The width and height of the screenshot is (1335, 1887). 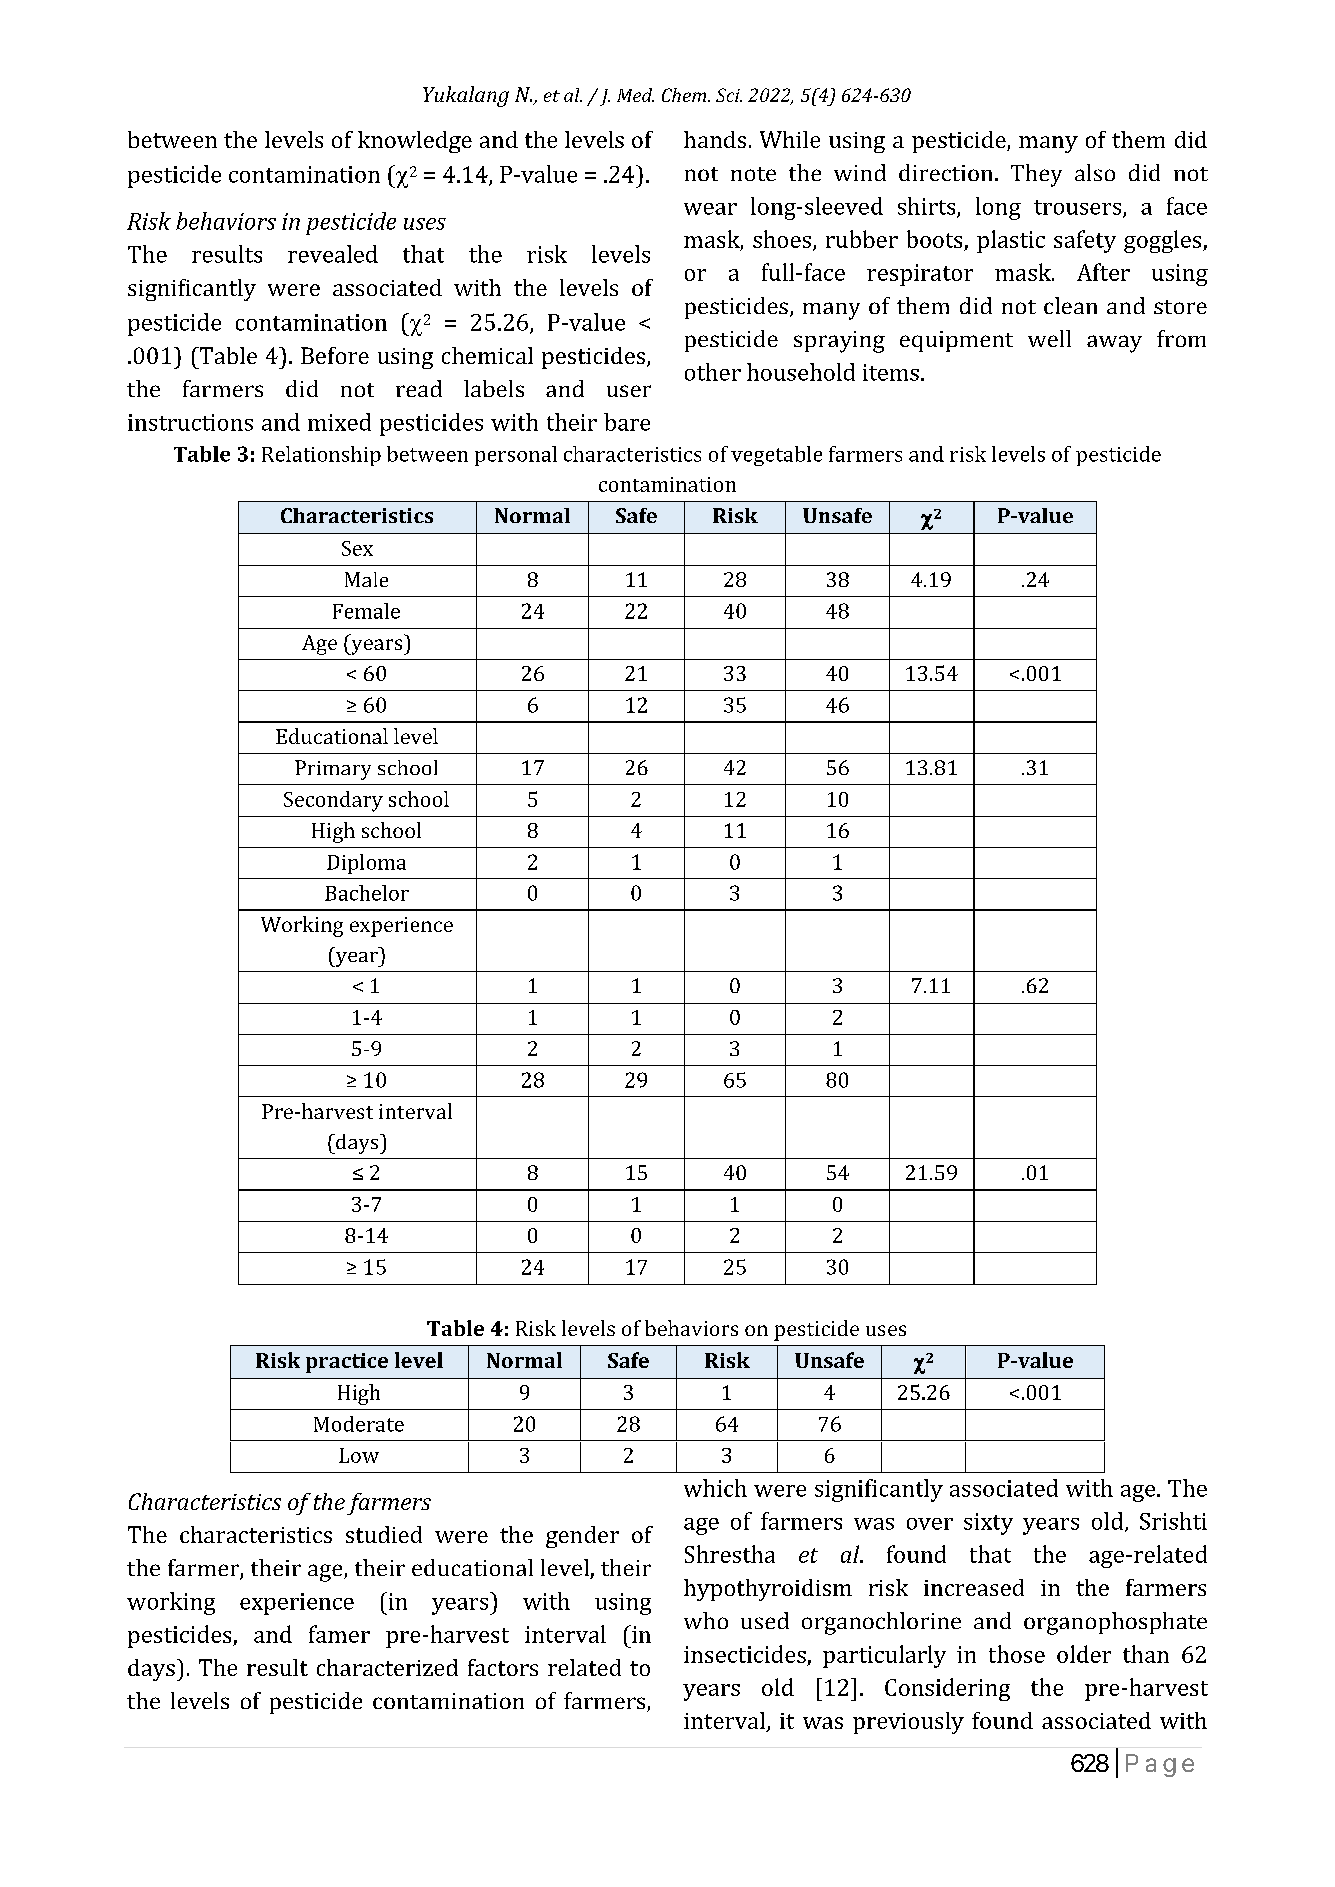 I want to click on which, so click(x=715, y=1488).
